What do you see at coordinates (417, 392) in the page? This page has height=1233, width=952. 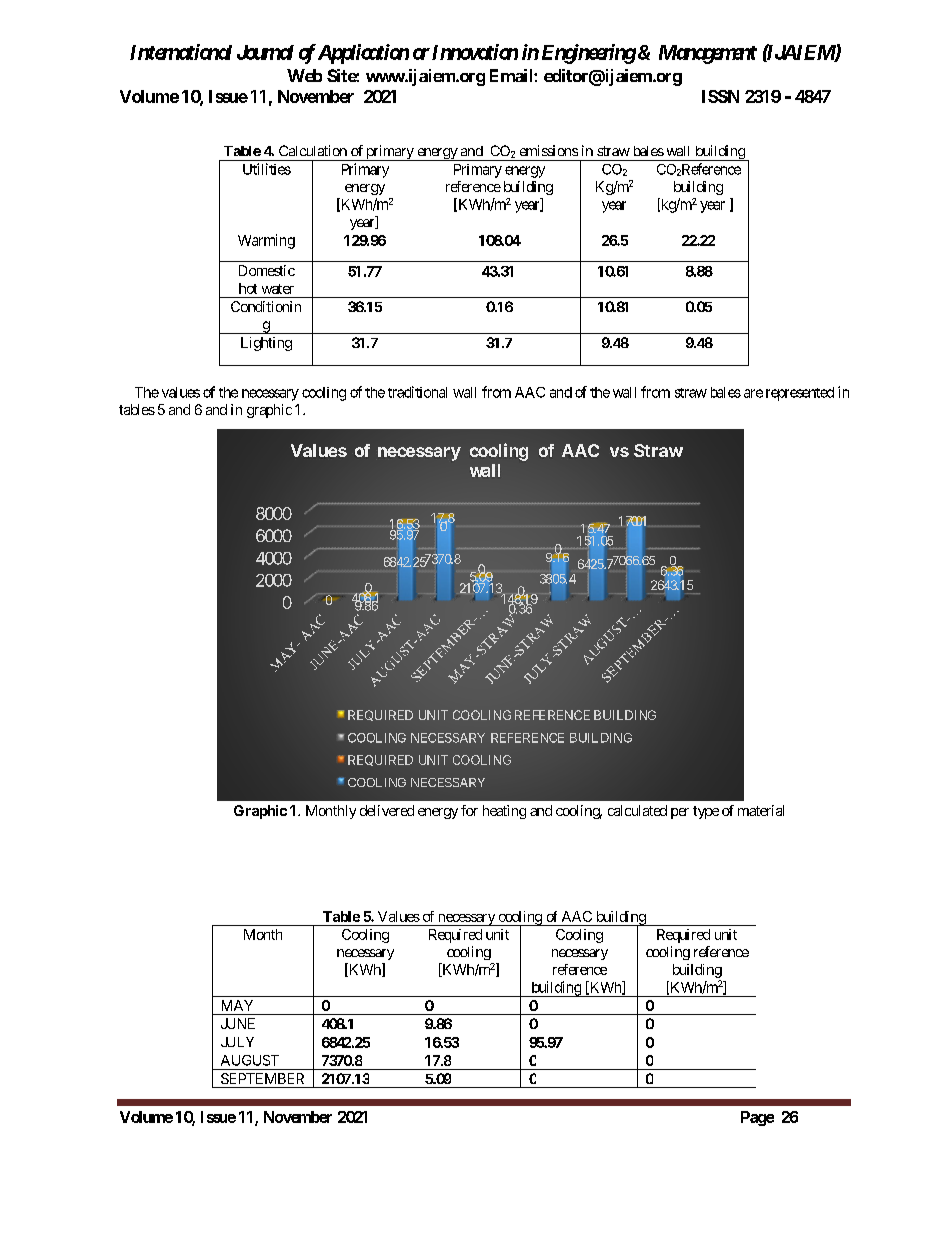 I see `traditional` at bounding box center [417, 392].
